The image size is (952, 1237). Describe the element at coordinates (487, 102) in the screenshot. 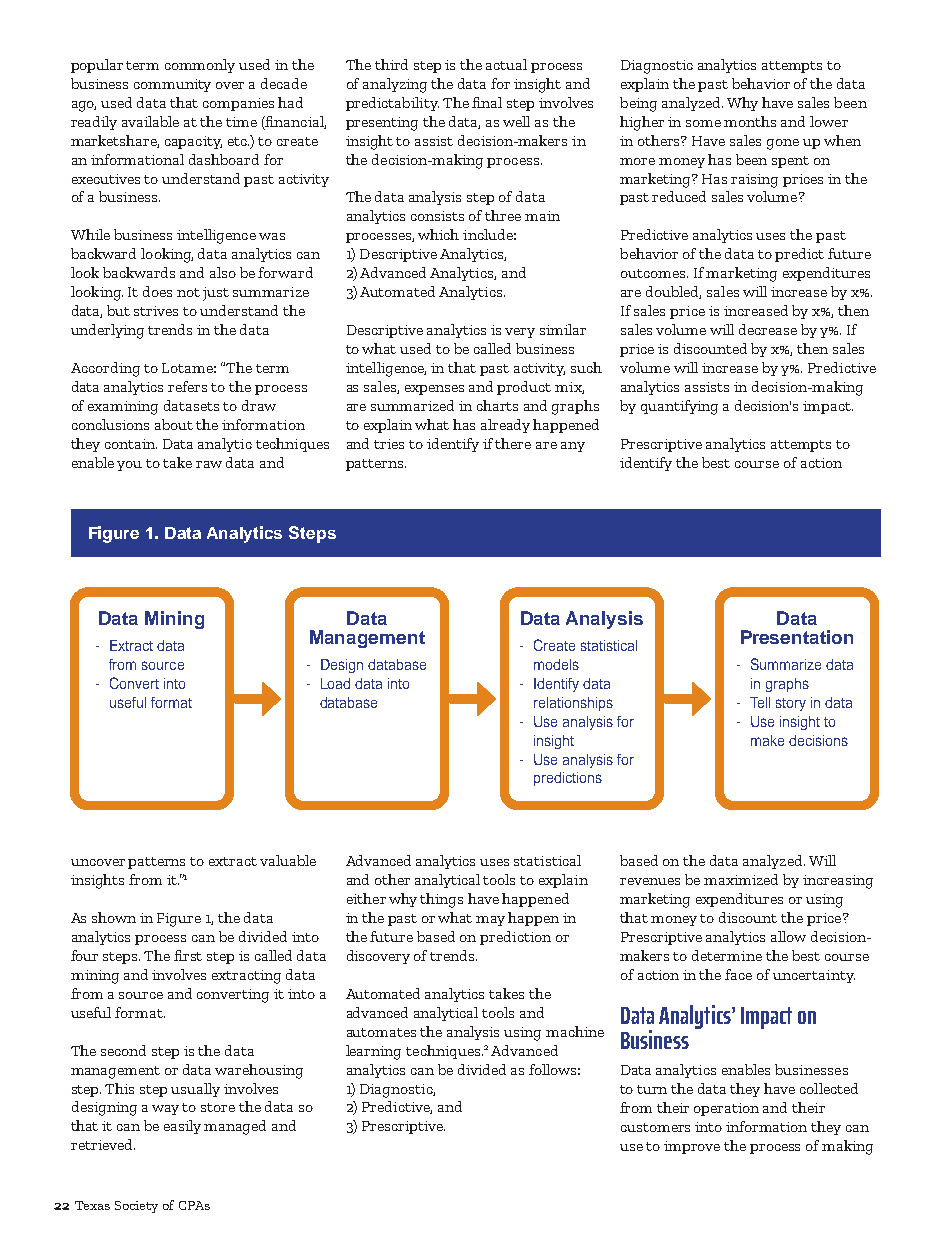

I see `final` at that location.
